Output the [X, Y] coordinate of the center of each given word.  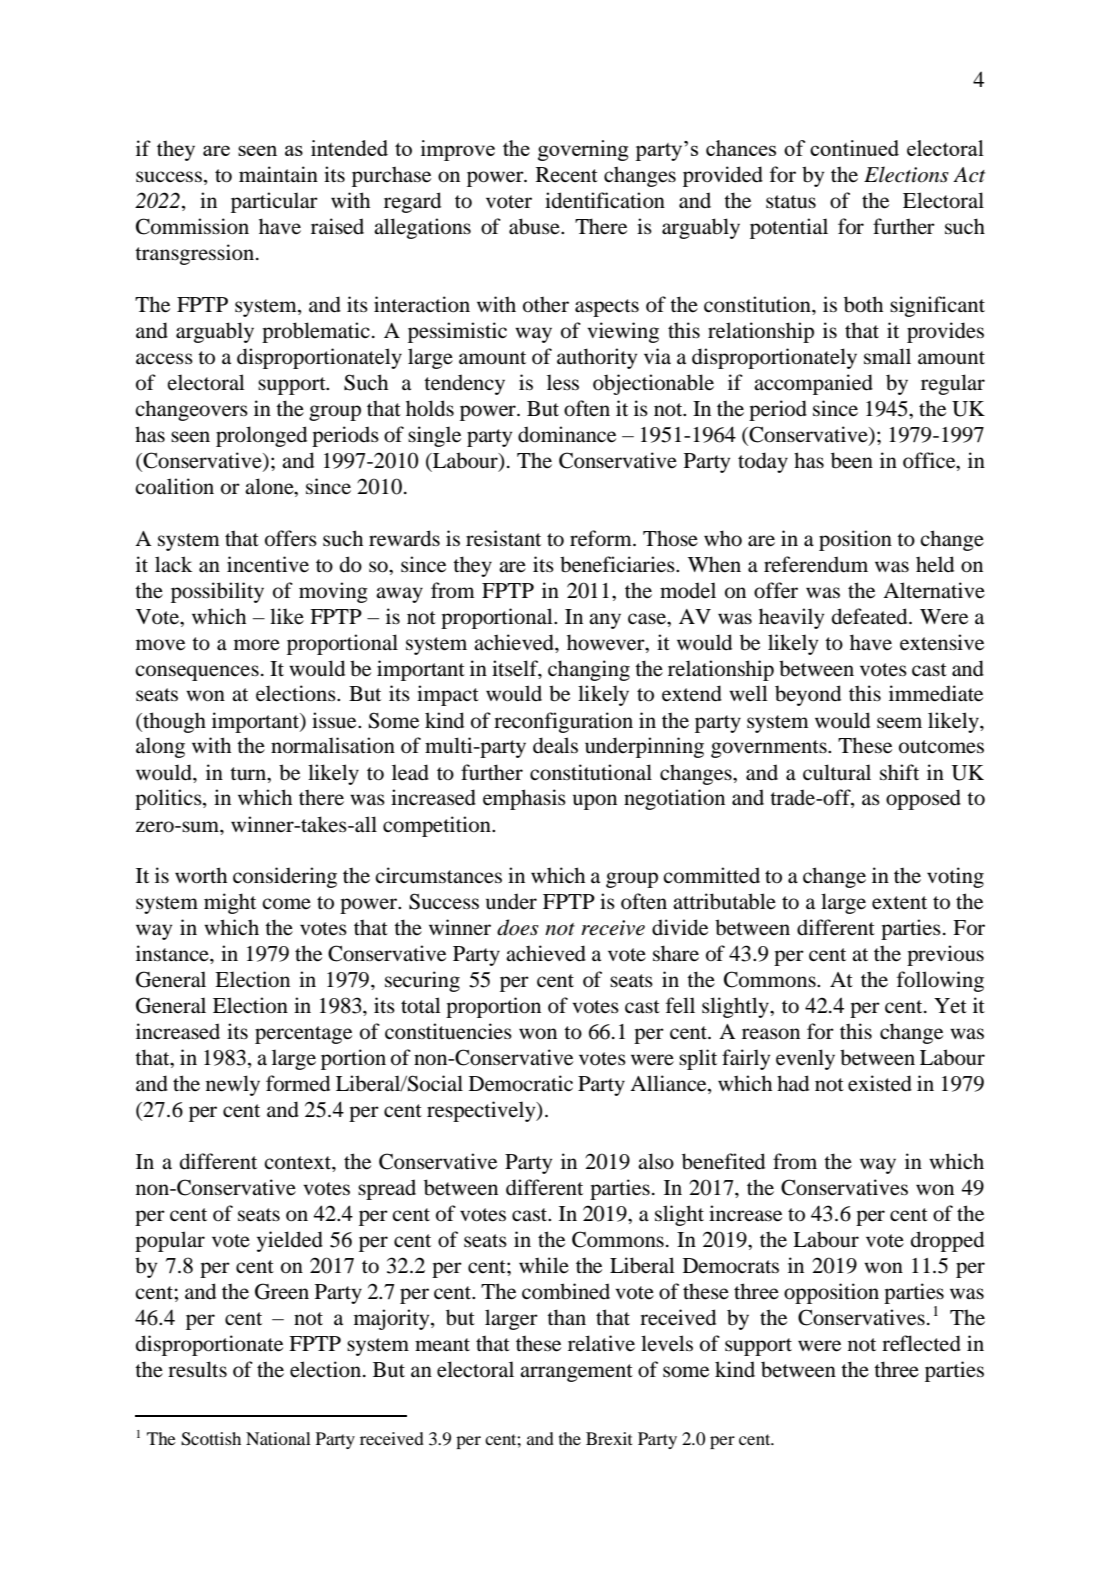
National [278, 1438]
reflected [921, 1343]
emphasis [524, 799]
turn [249, 773]
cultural [837, 772]
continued [854, 148]
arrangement [576, 1373]
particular [274, 202]
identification [605, 200]
